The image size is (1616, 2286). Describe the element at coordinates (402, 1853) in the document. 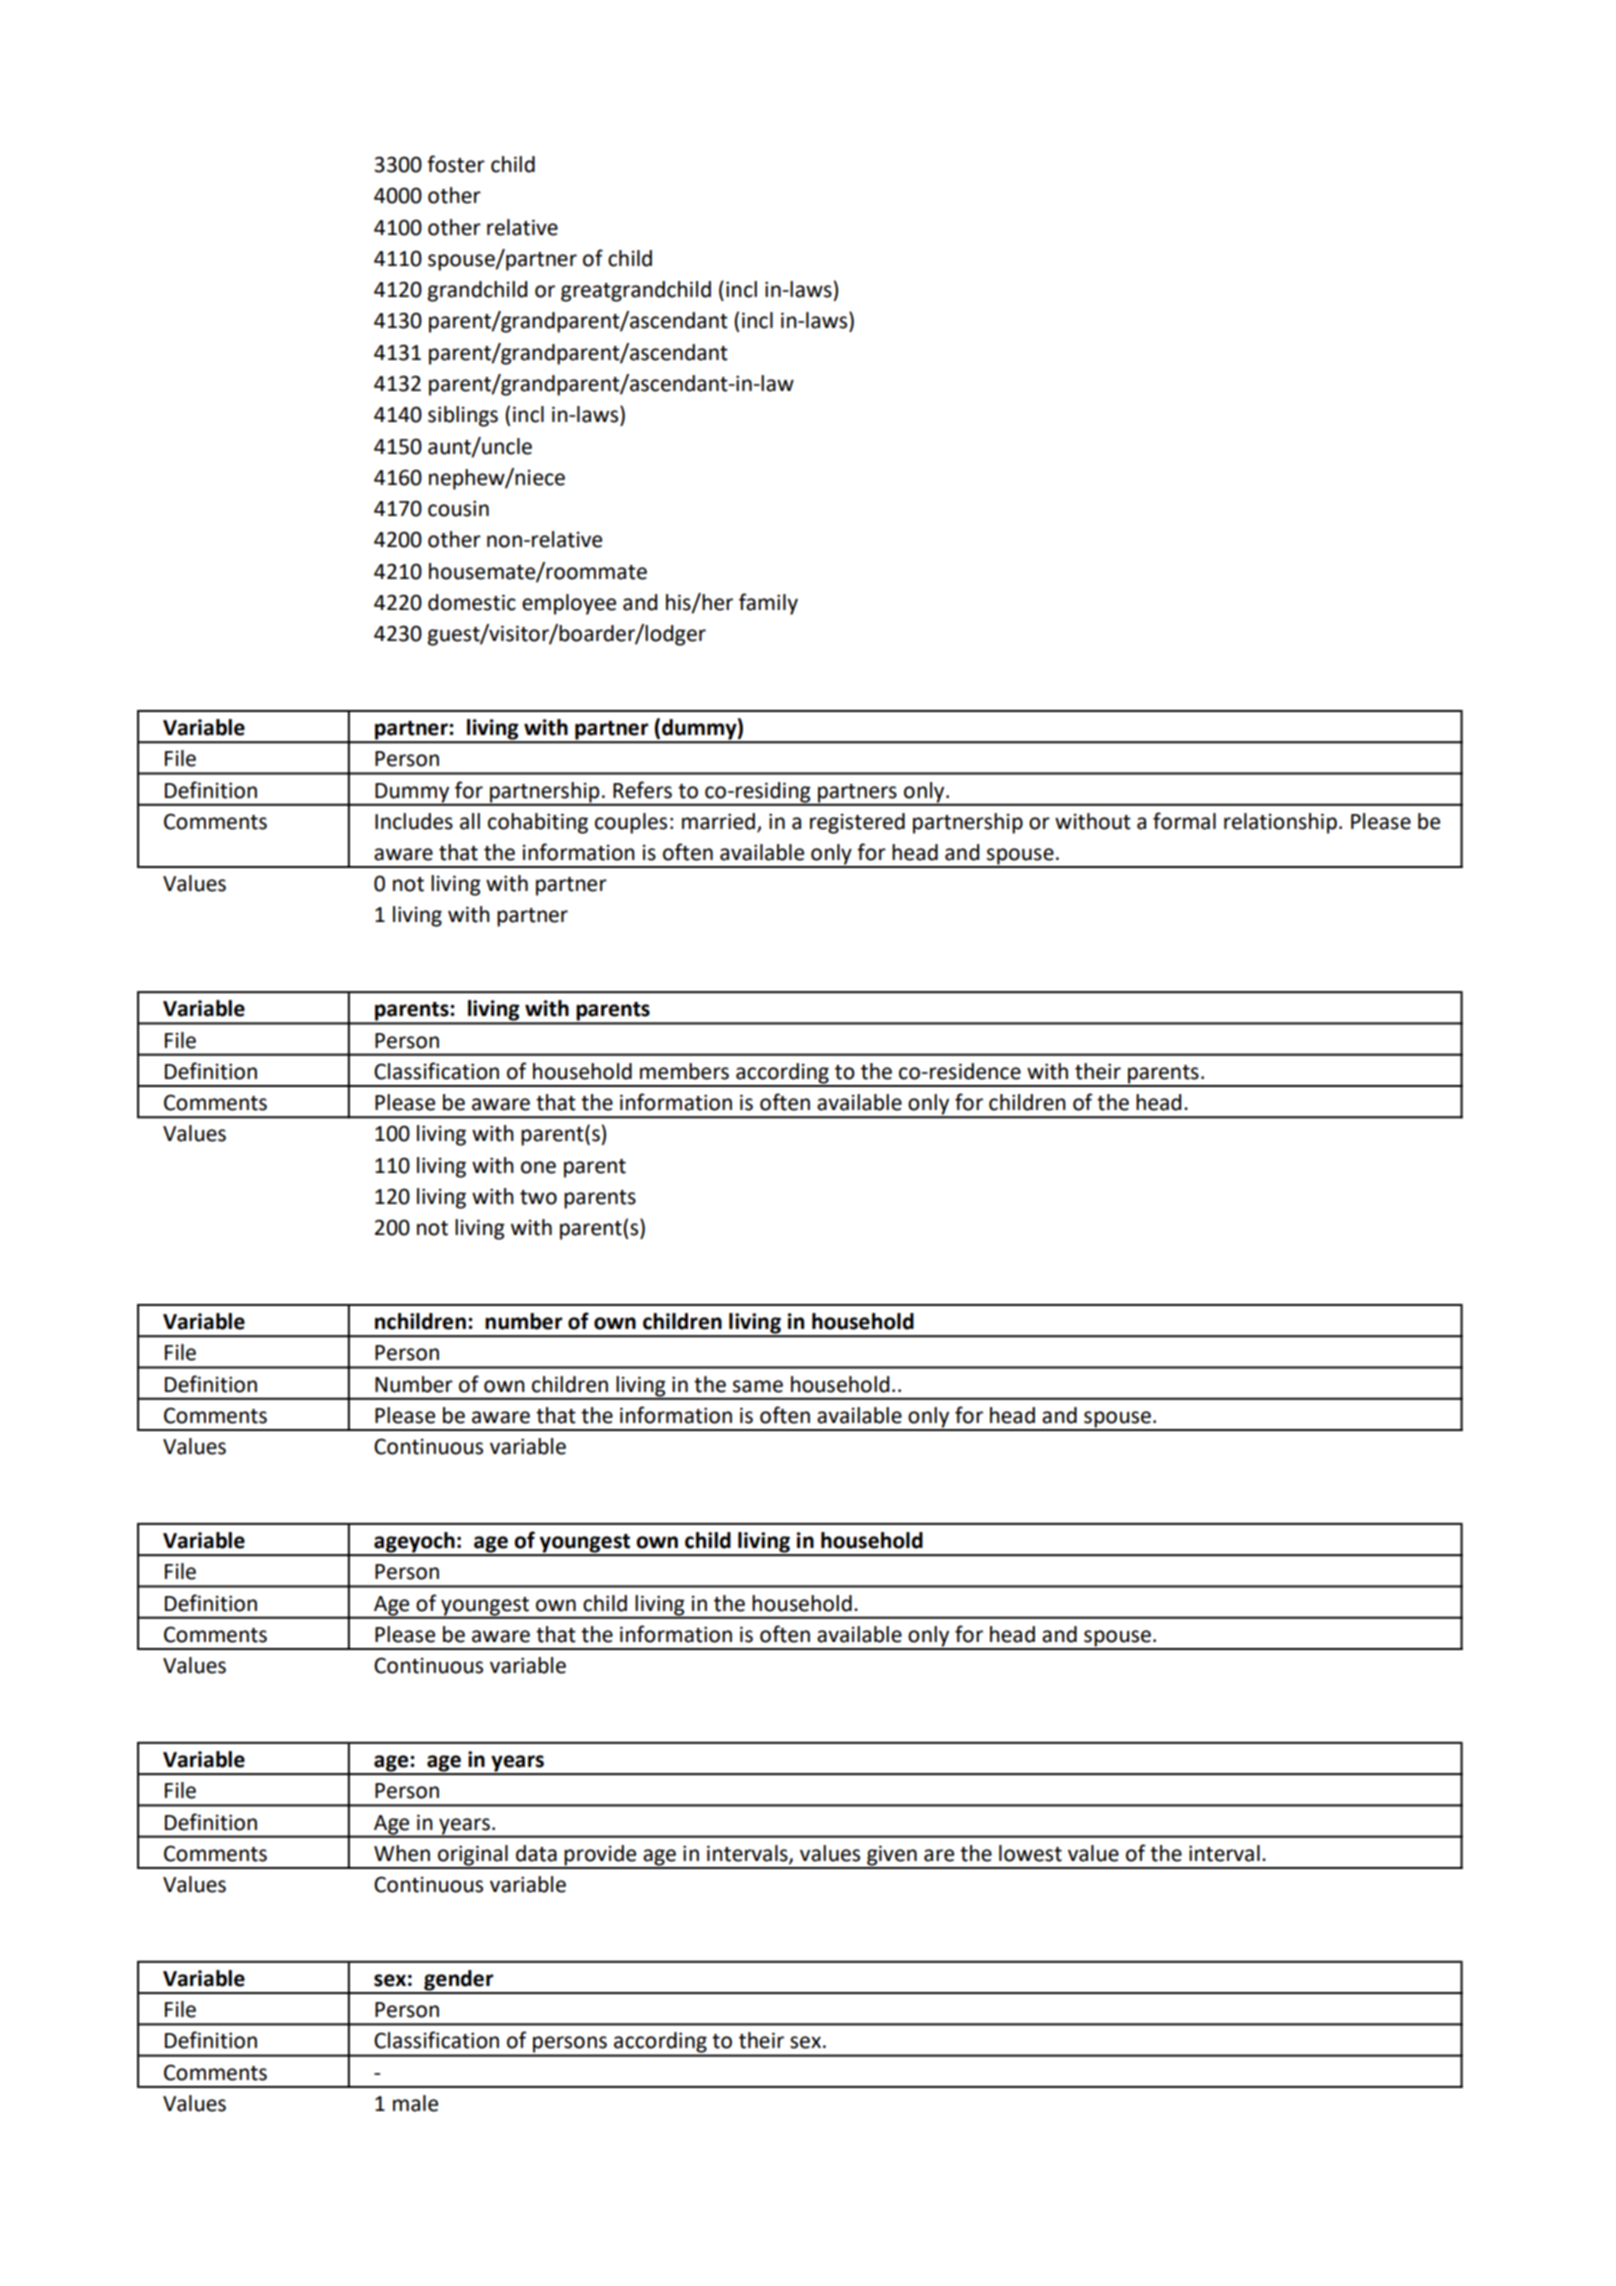

I see `When` at that location.
